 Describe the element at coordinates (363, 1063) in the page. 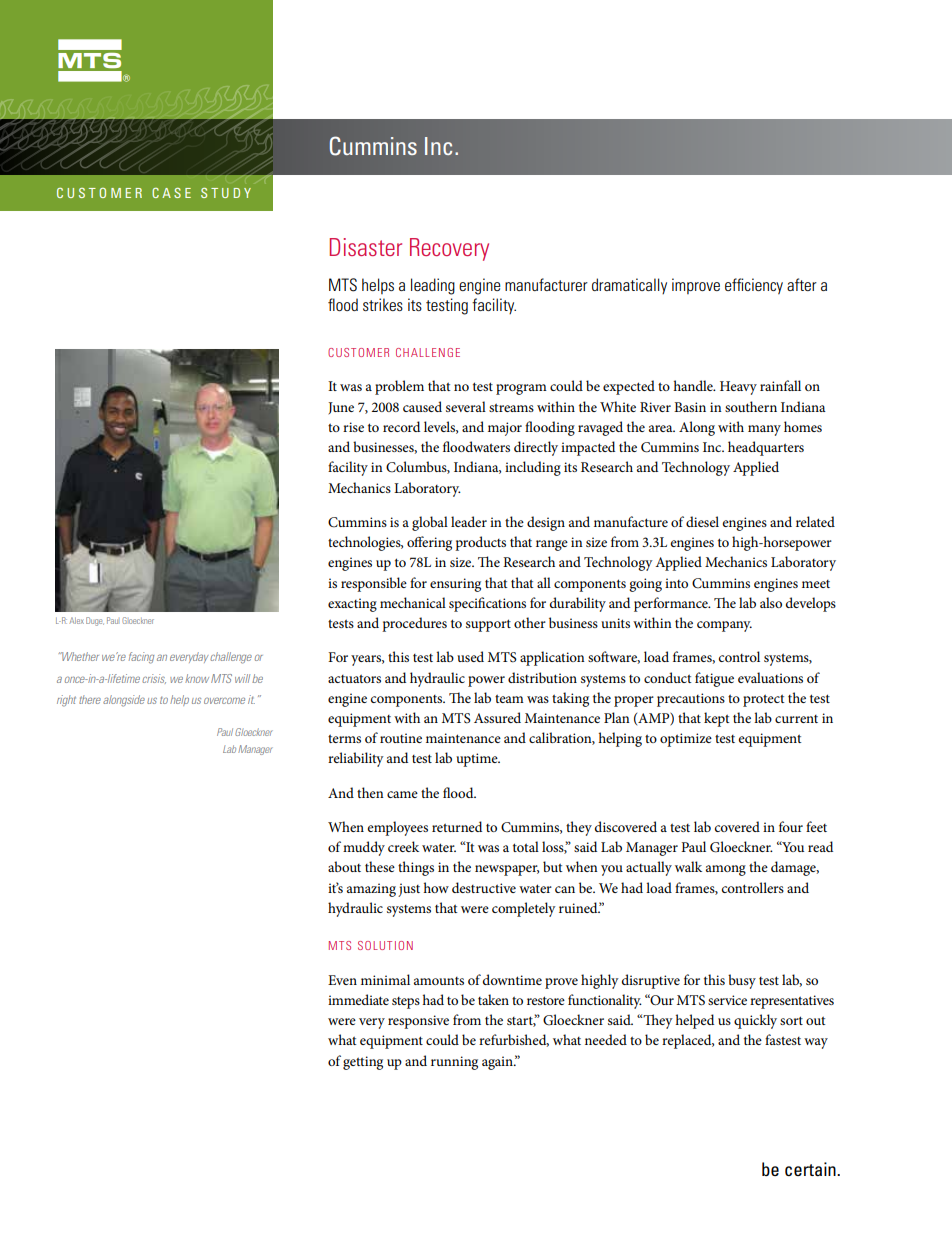

I see `getting` at that location.
